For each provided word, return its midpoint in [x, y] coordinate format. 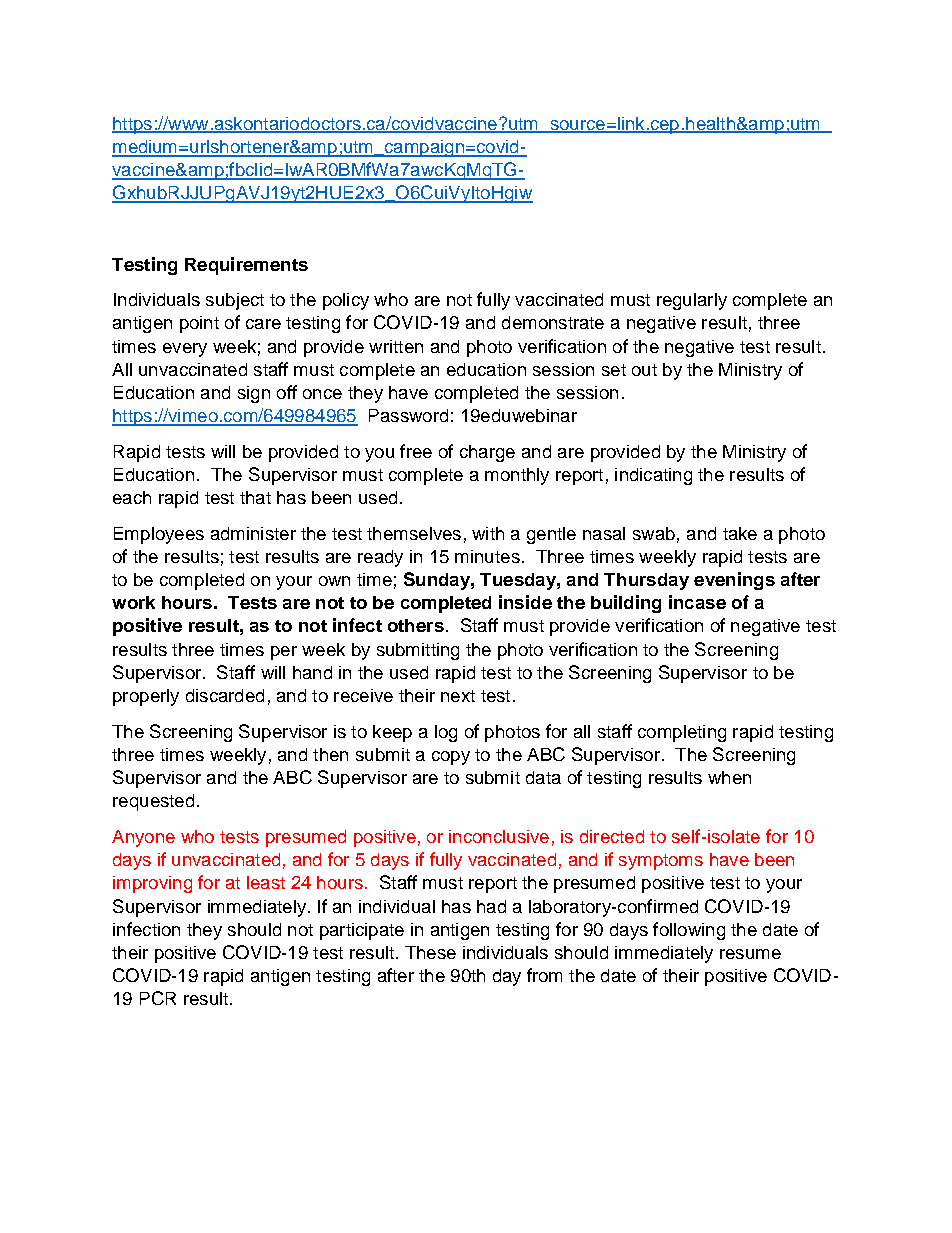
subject [235, 301]
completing [682, 733]
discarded [225, 695]
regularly [692, 301]
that [255, 497]
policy [346, 301]
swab [654, 533]
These [430, 952]
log [446, 733]
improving [152, 884]
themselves [414, 533]
